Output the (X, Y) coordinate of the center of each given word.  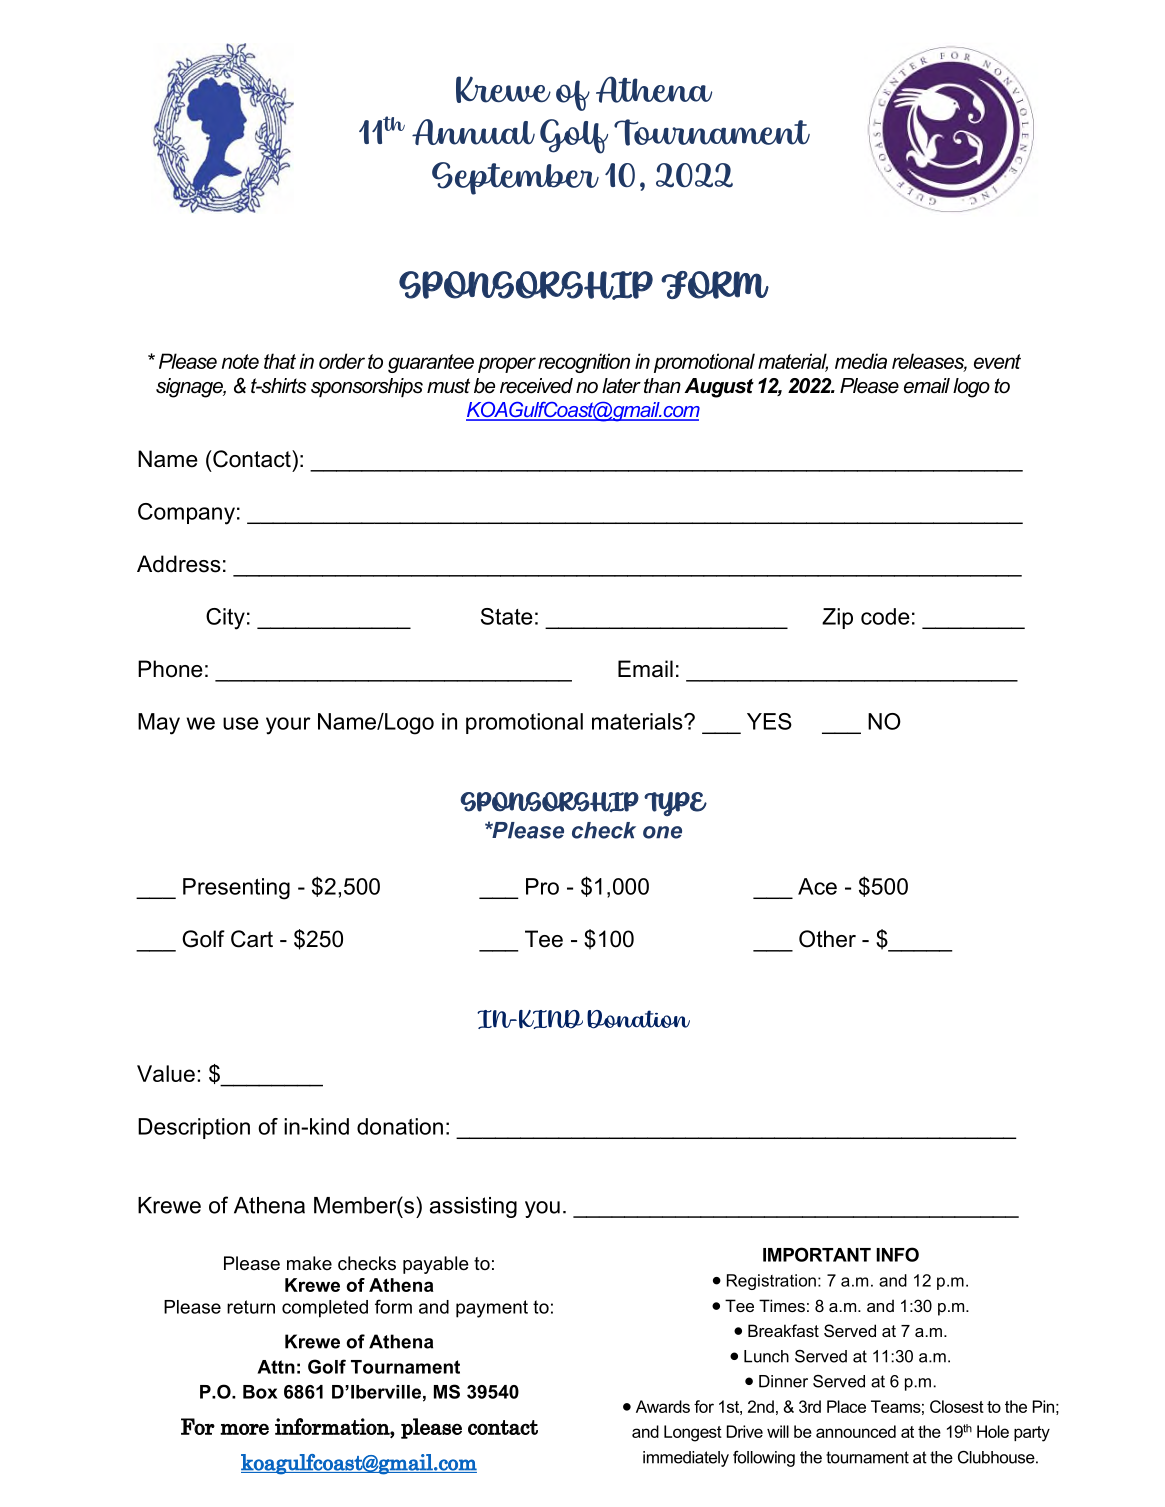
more (244, 1429)
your (288, 726)
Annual (473, 132)
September (515, 178)
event (997, 361)
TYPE (675, 804)
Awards (663, 1406)
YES (769, 721)
